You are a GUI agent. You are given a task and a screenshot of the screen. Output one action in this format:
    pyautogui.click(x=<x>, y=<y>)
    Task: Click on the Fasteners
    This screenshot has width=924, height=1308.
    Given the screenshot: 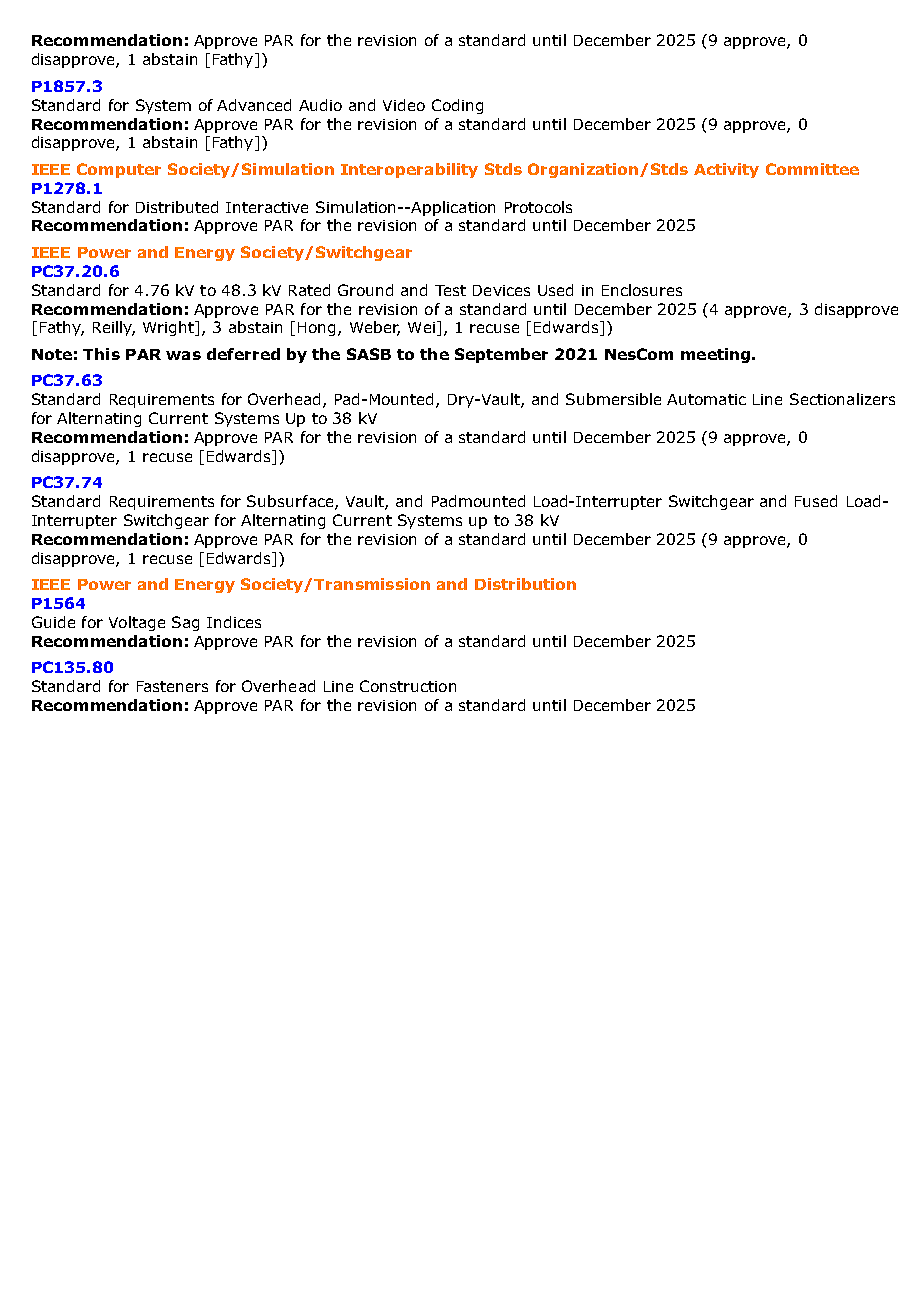 What is the action you would take?
    pyautogui.click(x=172, y=686)
